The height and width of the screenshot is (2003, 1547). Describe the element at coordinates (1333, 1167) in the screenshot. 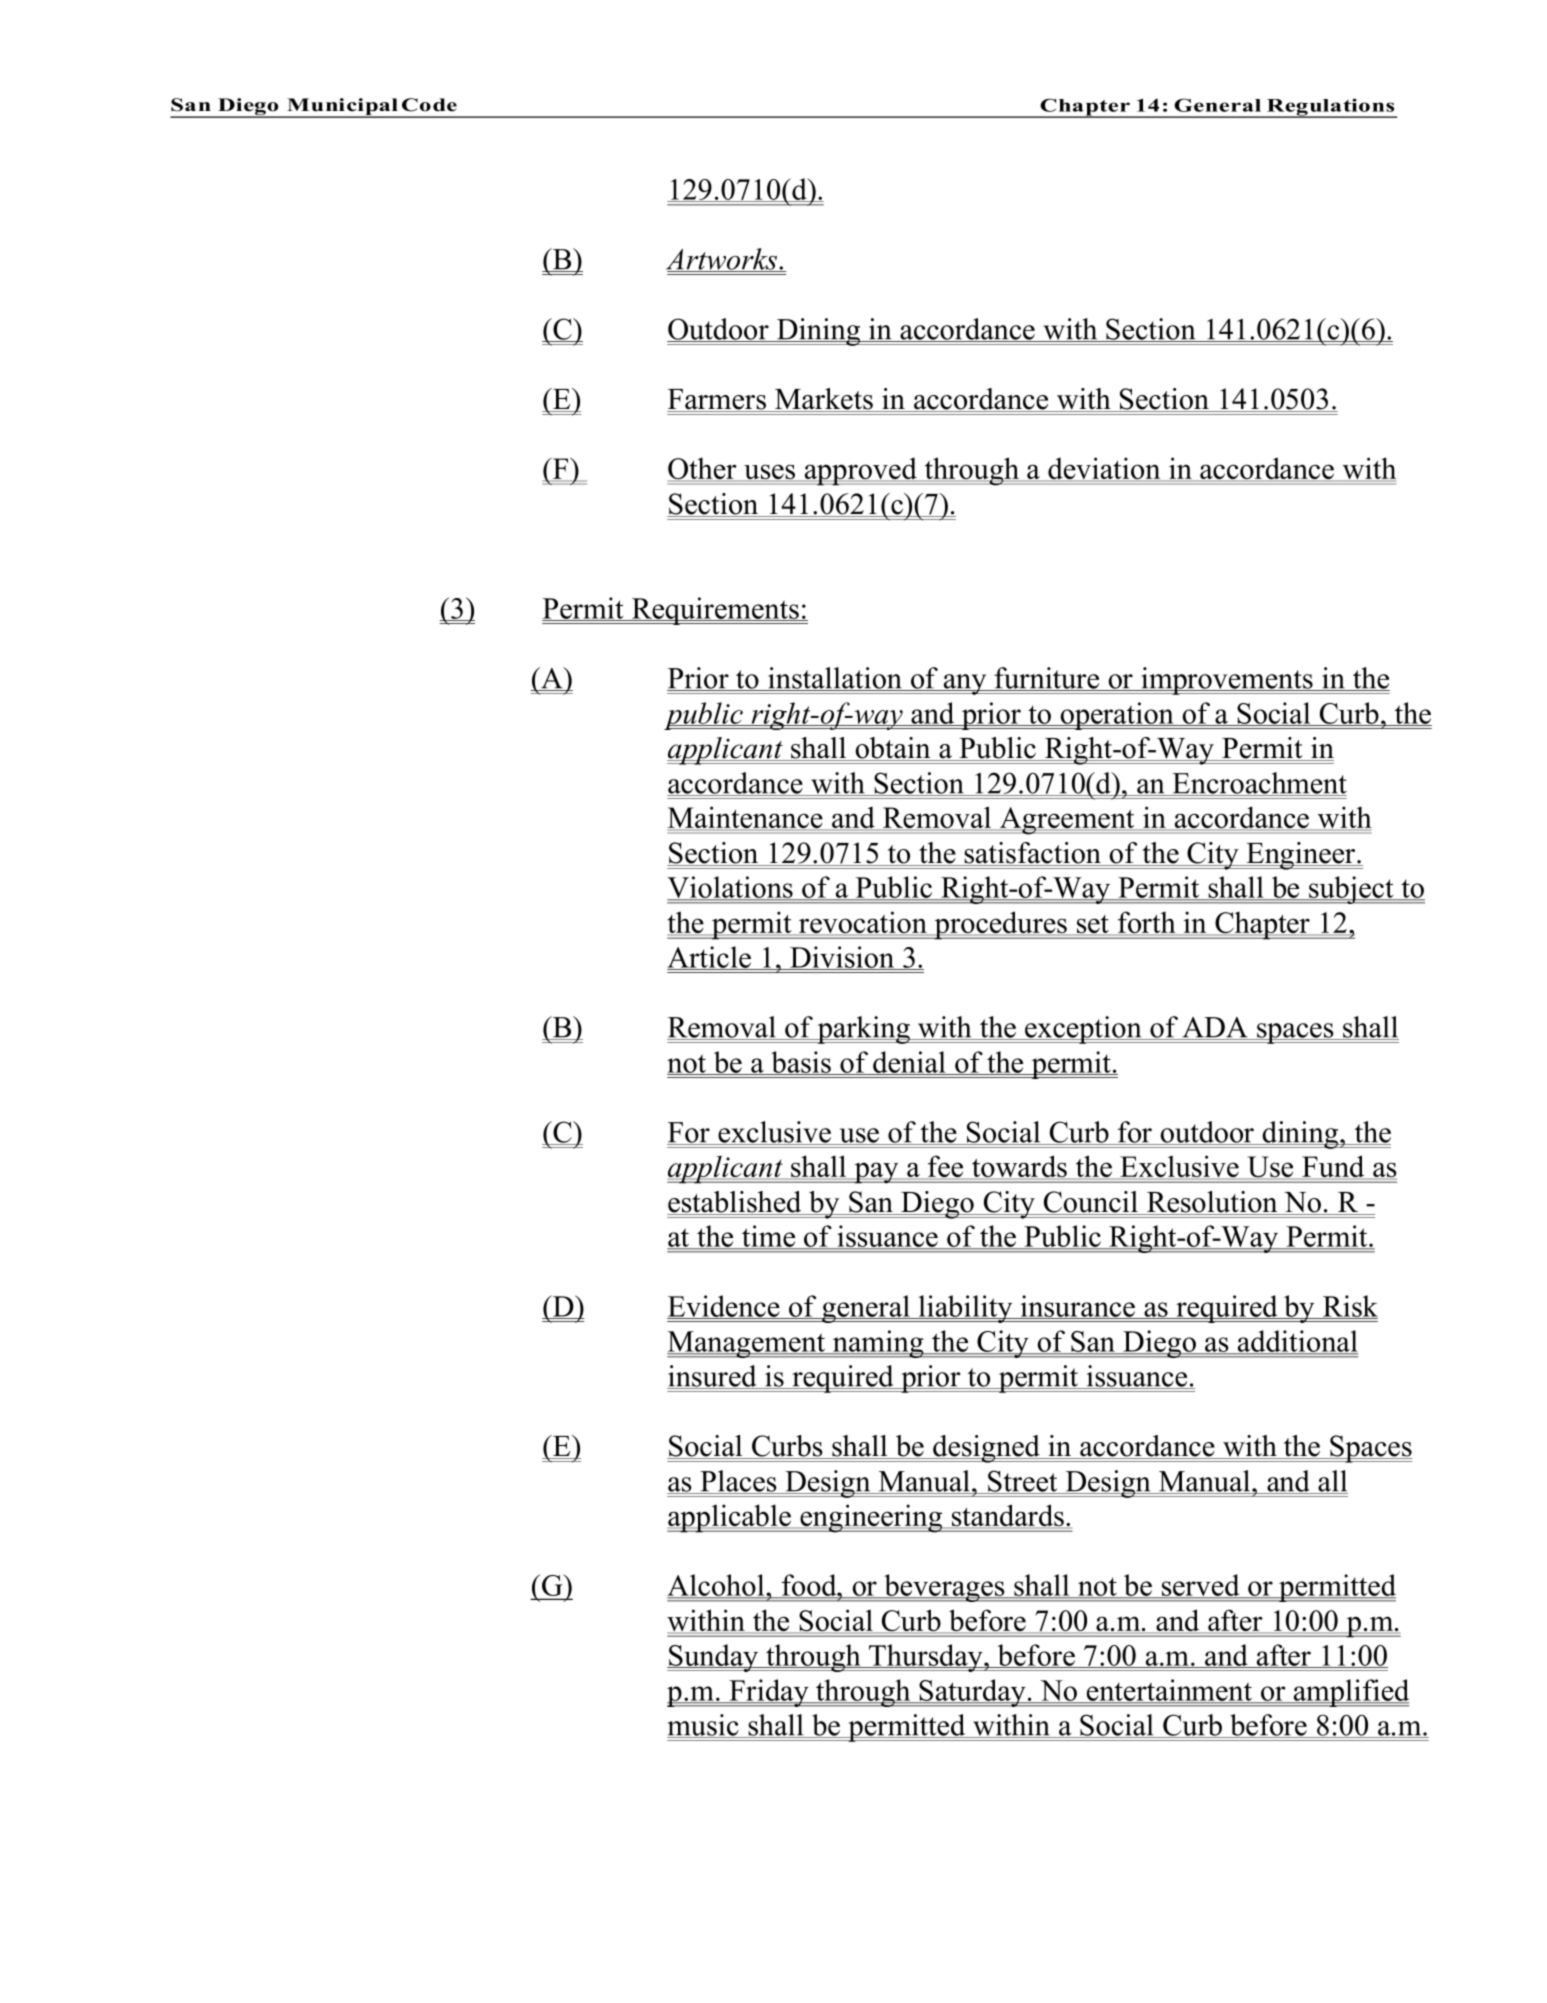

I see `Fund` at that location.
